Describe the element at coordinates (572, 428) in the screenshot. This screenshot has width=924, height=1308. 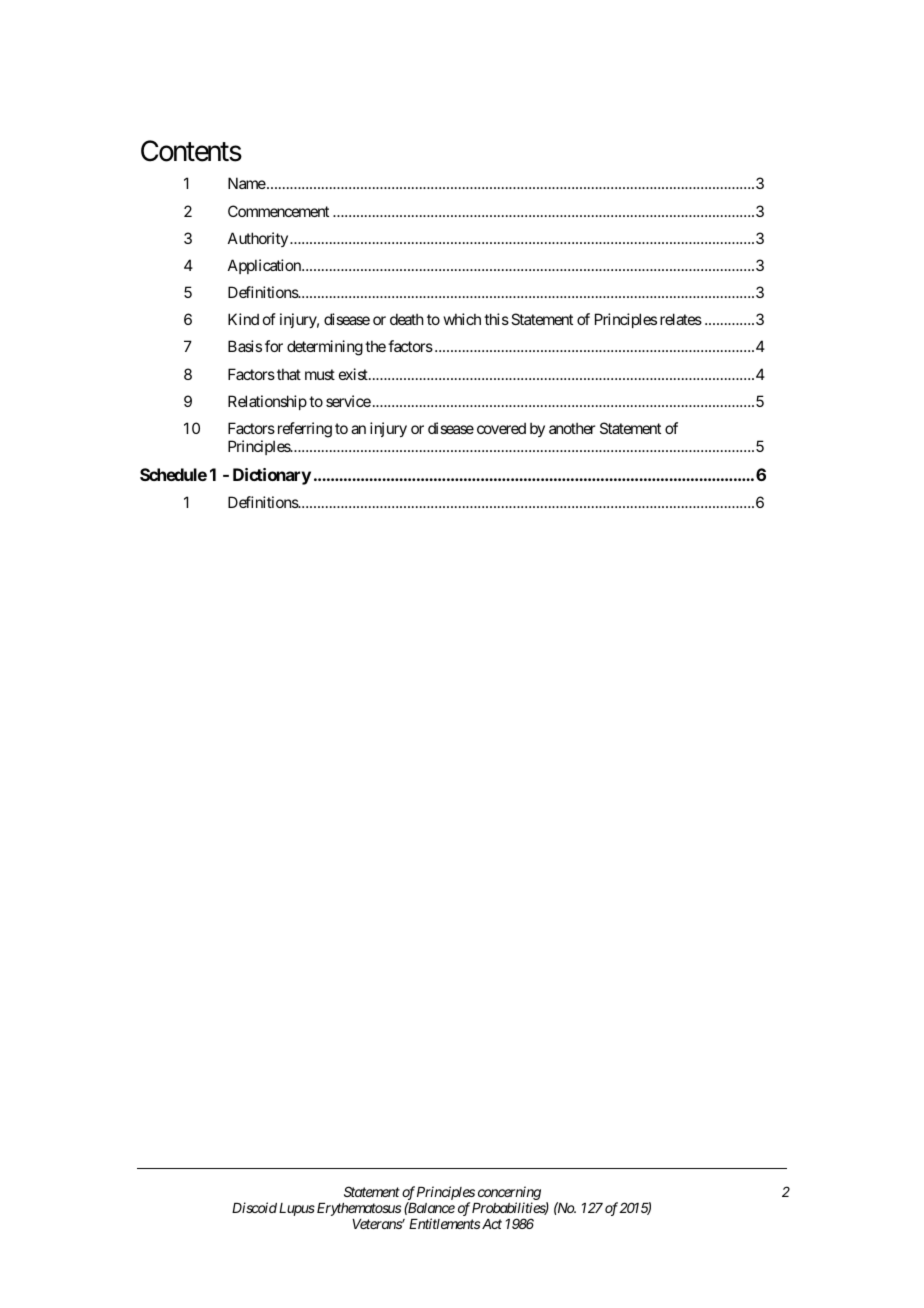
I see `another` at that location.
